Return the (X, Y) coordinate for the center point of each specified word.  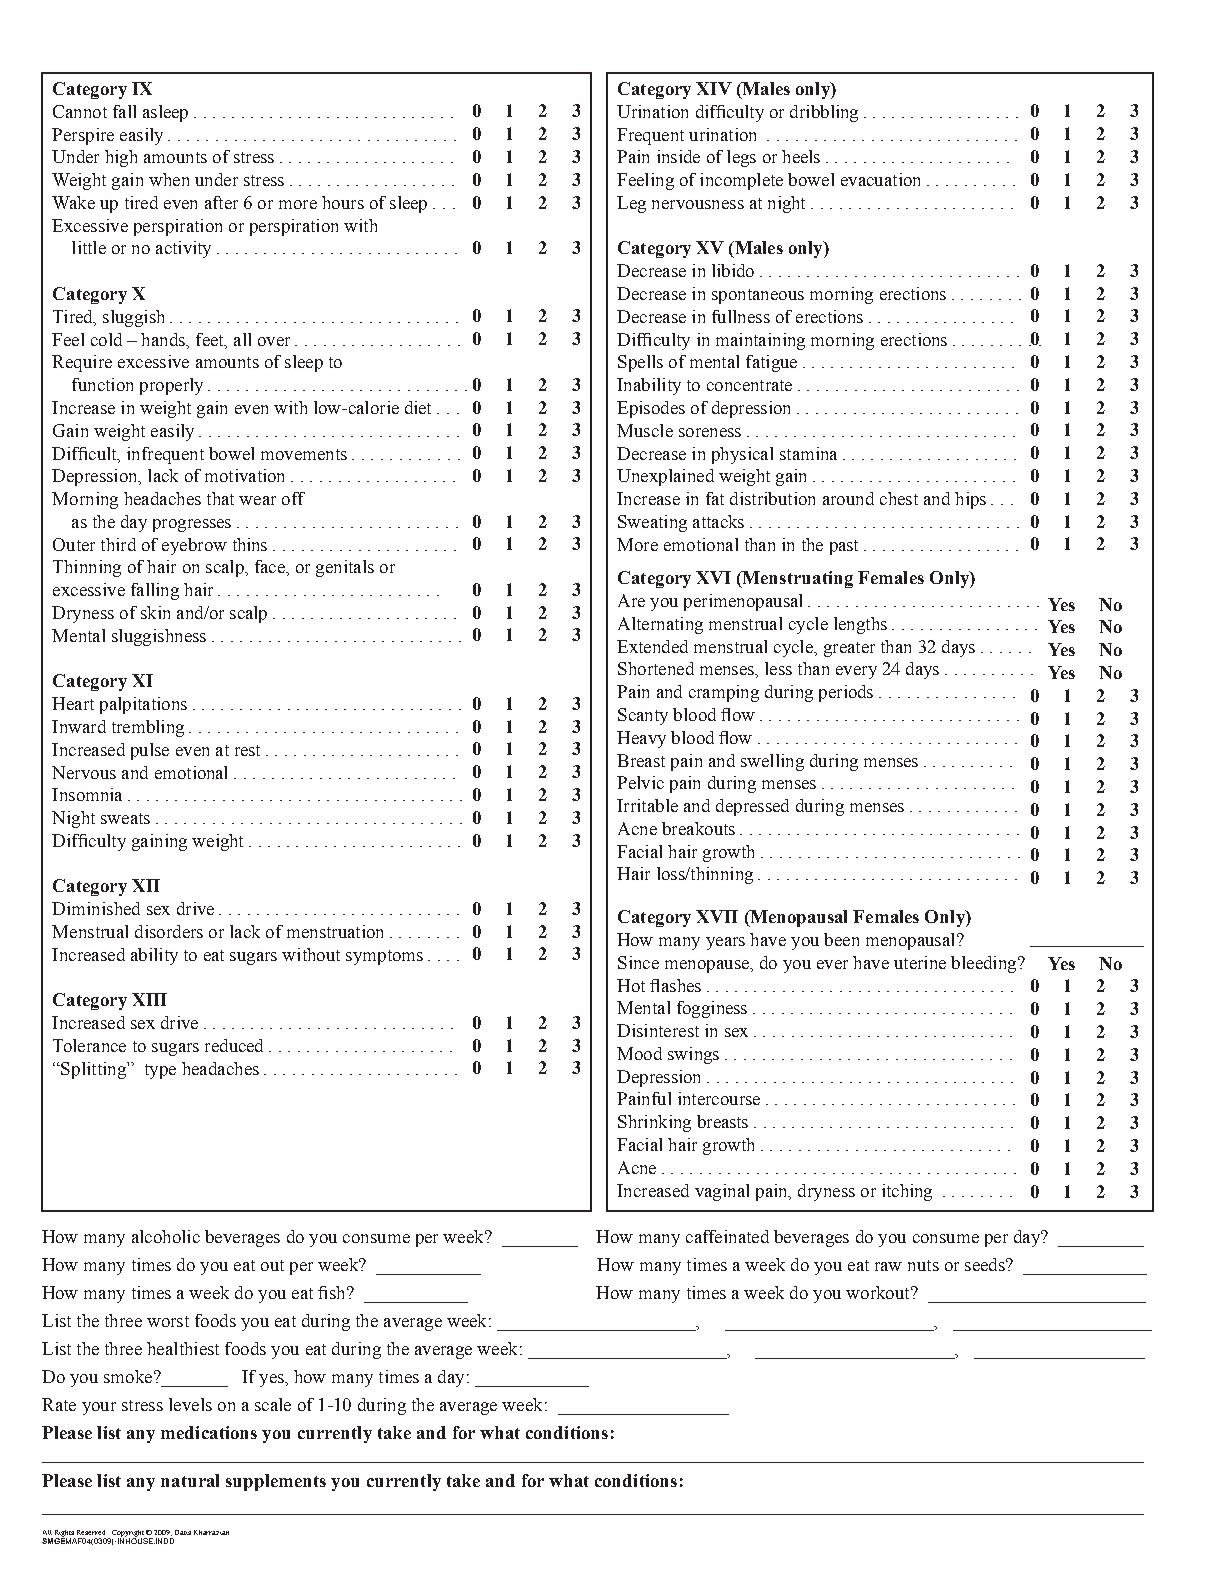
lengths (860, 625)
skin (155, 612)
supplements (276, 1482)
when (169, 179)
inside (678, 156)
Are (631, 600)
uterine (920, 962)
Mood (639, 1053)
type (160, 1071)
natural (190, 1480)
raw (888, 1266)
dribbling (824, 113)
